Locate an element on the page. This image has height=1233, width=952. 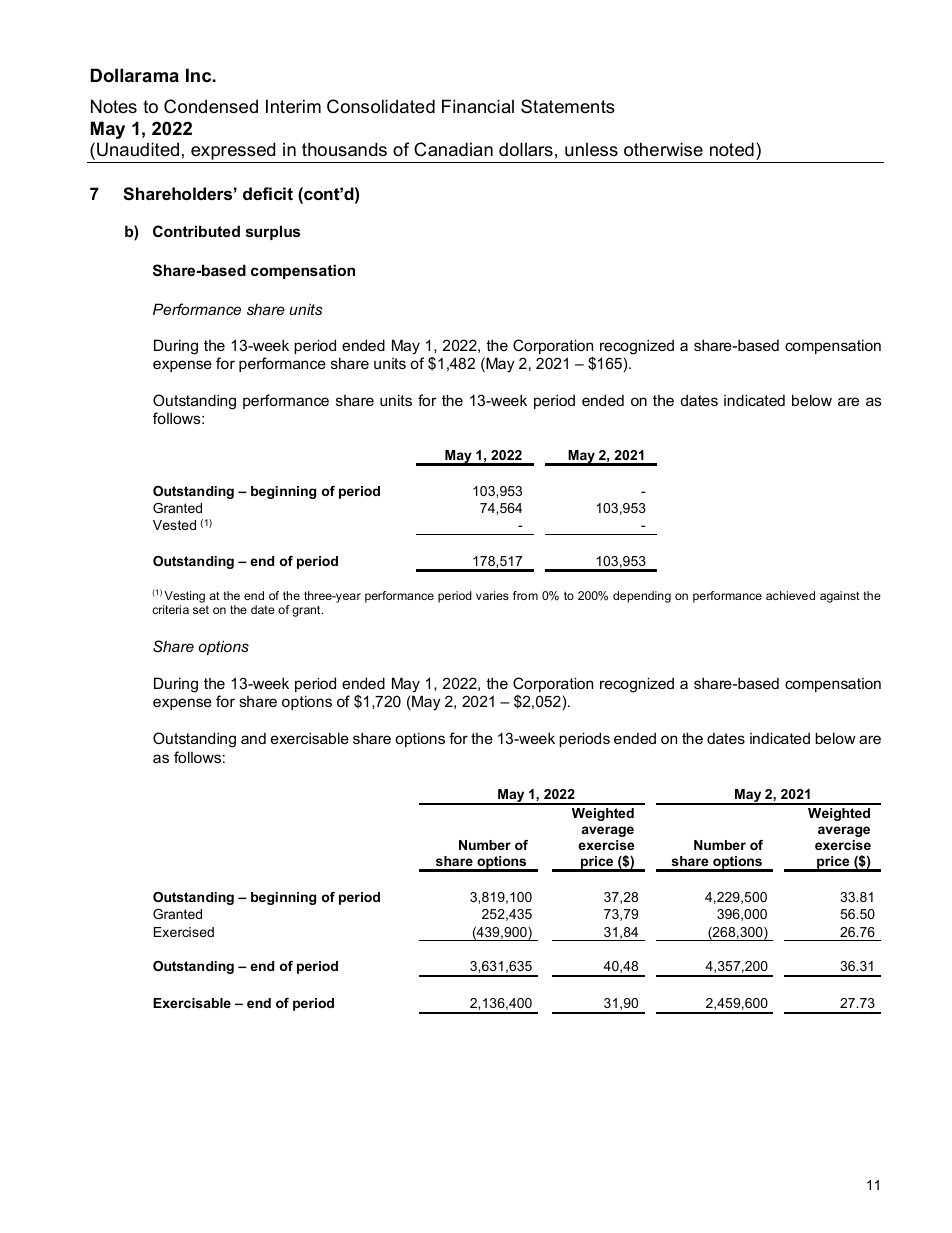
Financial is located at coordinates (478, 106).
